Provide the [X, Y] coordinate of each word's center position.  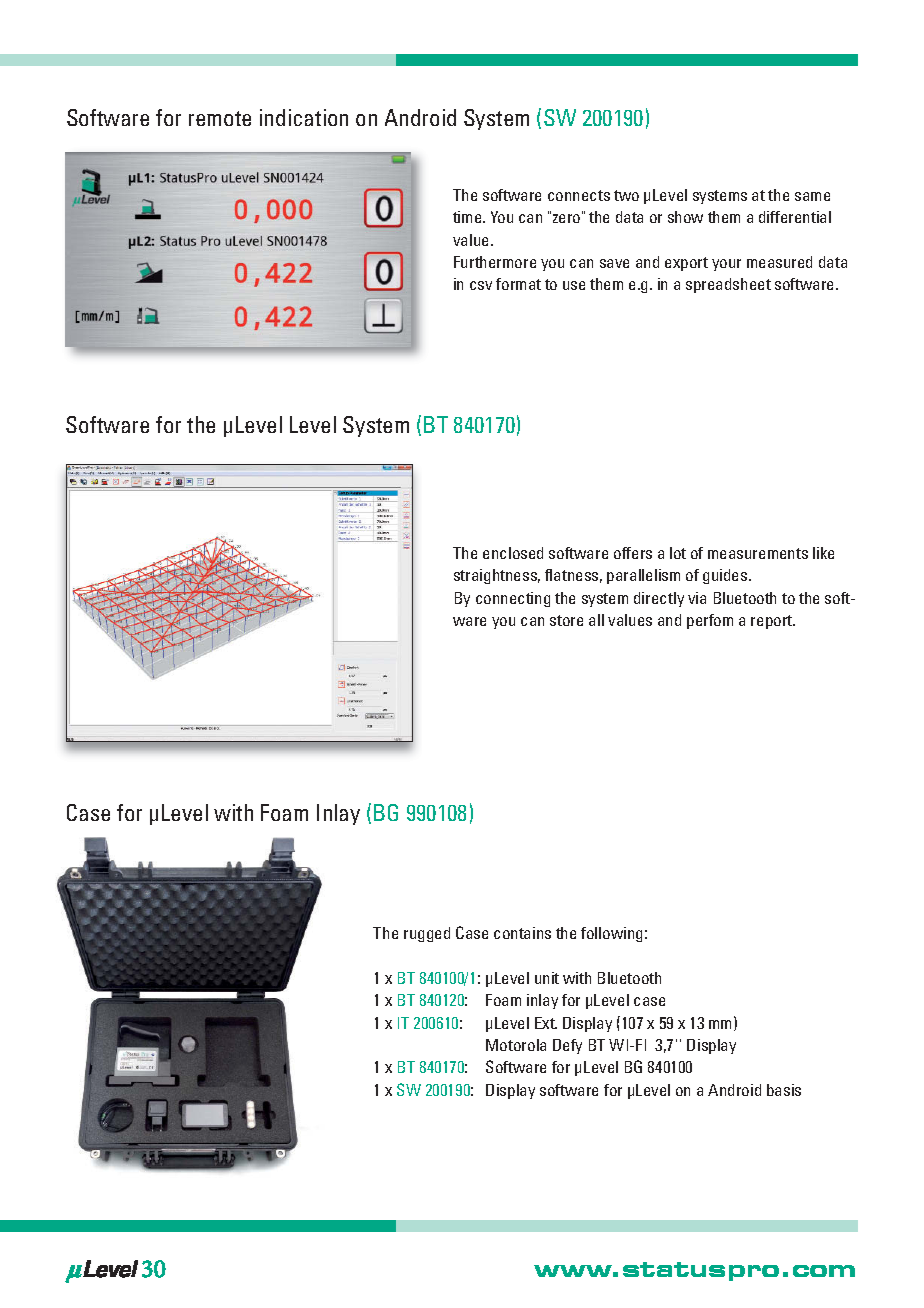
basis [784, 1090]
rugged [427, 934]
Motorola [516, 1045]
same [812, 196]
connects [579, 195]
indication [304, 117]
